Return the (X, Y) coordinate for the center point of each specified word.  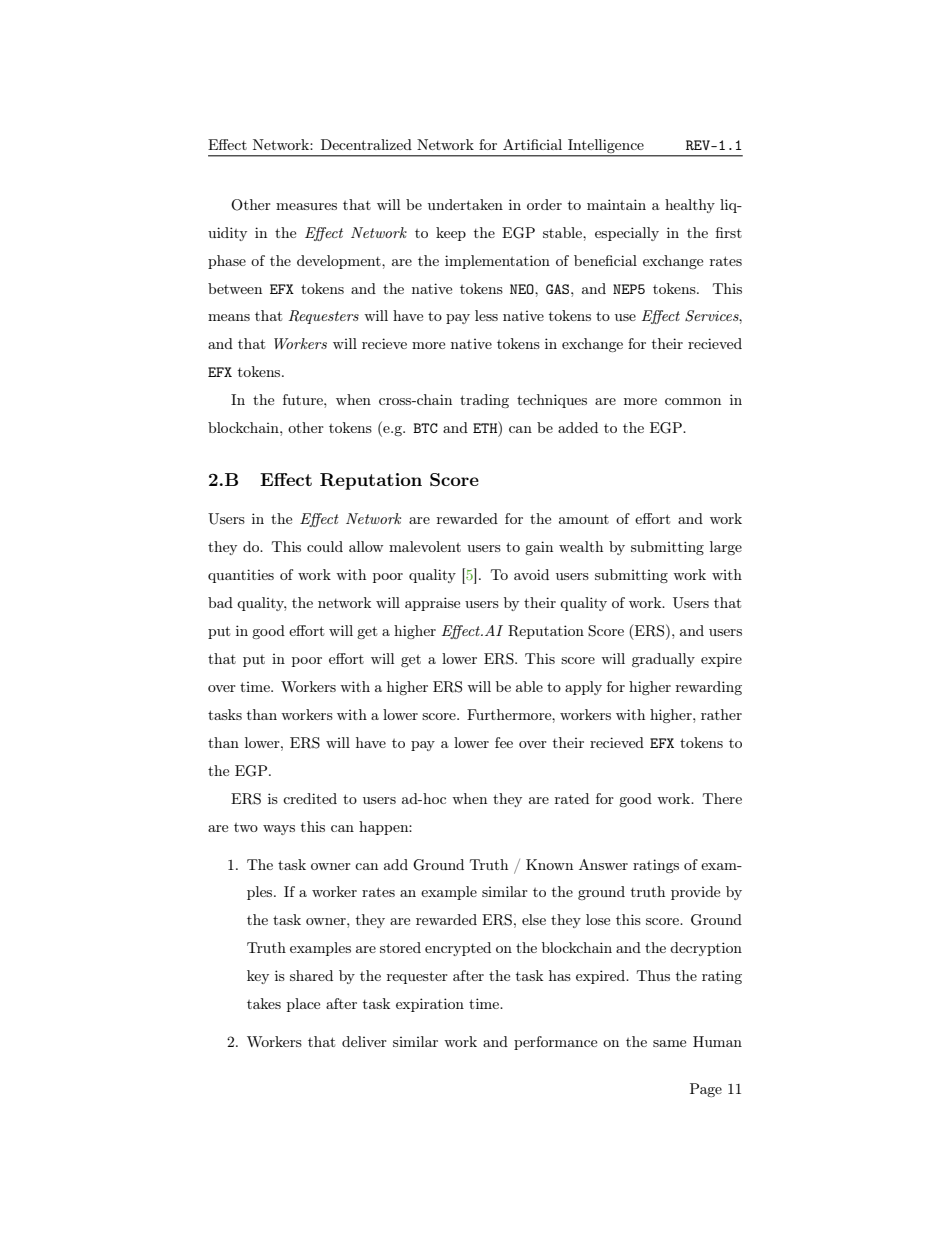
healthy (690, 206)
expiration (430, 1005)
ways (279, 830)
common (693, 401)
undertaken (465, 204)
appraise (432, 604)
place (303, 1005)
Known (549, 864)
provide (695, 893)
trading (484, 401)
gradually (663, 660)
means (229, 317)
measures (306, 206)
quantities (241, 576)
